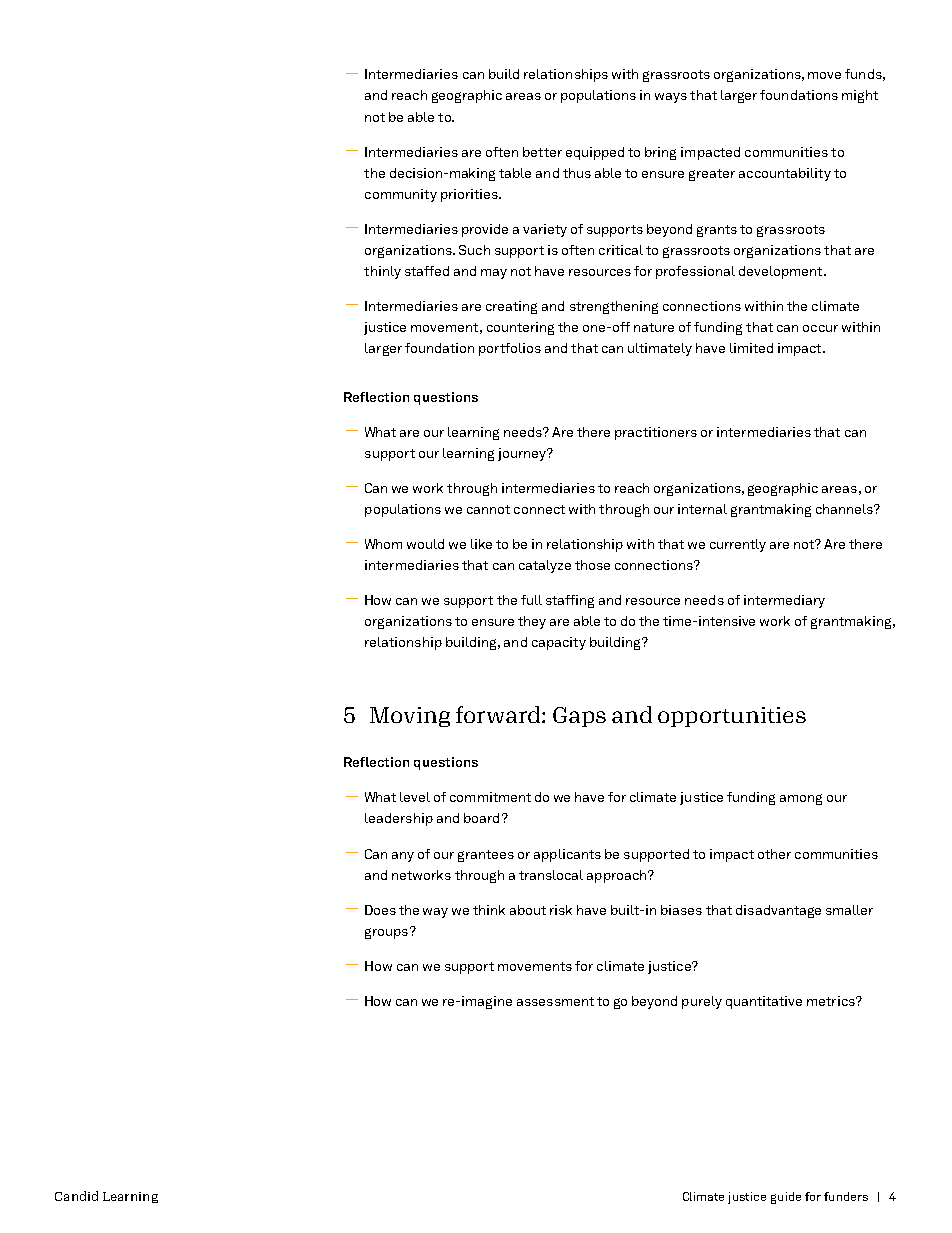  I want to click on Whom, so click(383, 544).
